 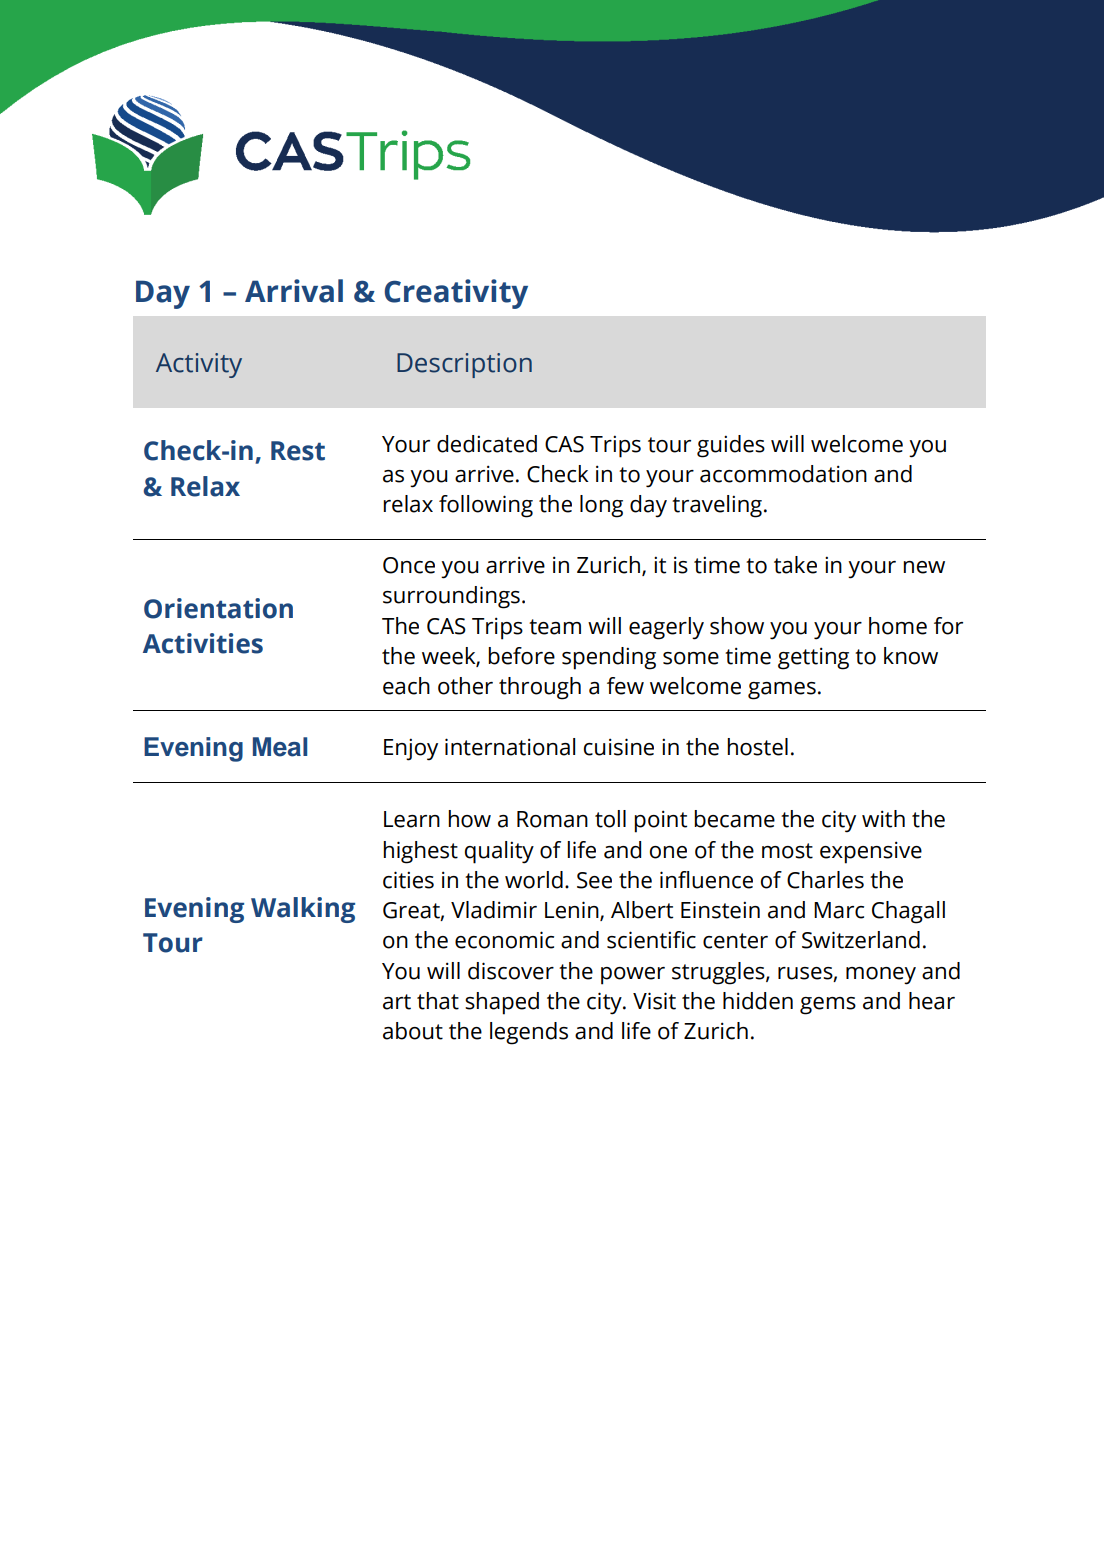 What do you see at coordinates (529, 1033) in the image?
I see `legends` at bounding box center [529, 1033].
